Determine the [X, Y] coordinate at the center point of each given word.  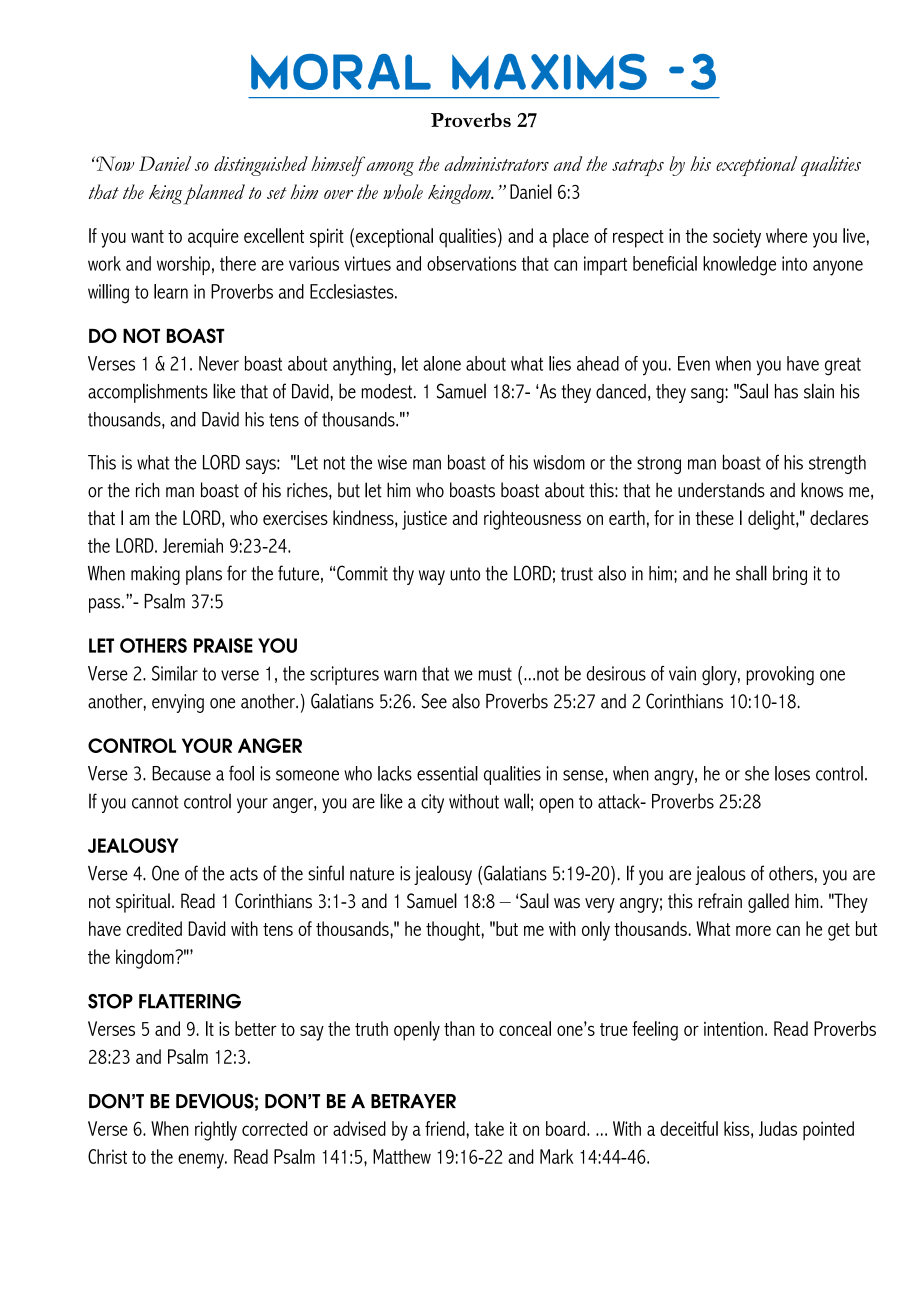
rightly [216, 1131]
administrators [496, 163]
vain [682, 673]
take [489, 1128]
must [495, 674]
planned [214, 194]
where [786, 235]
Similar [175, 673]
